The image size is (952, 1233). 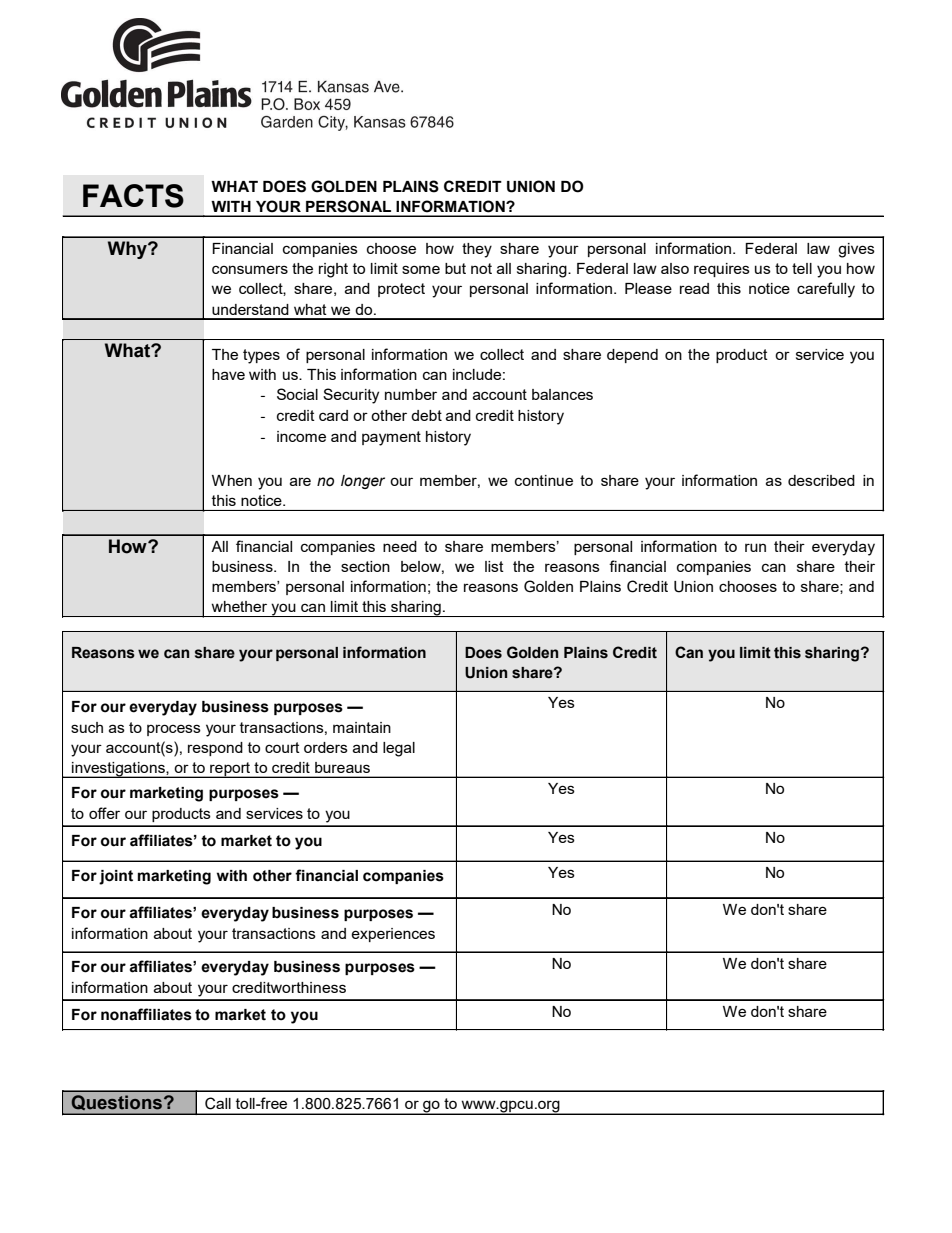 What do you see at coordinates (393, 935) in the screenshot?
I see `experiences` at bounding box center [393, 935].
